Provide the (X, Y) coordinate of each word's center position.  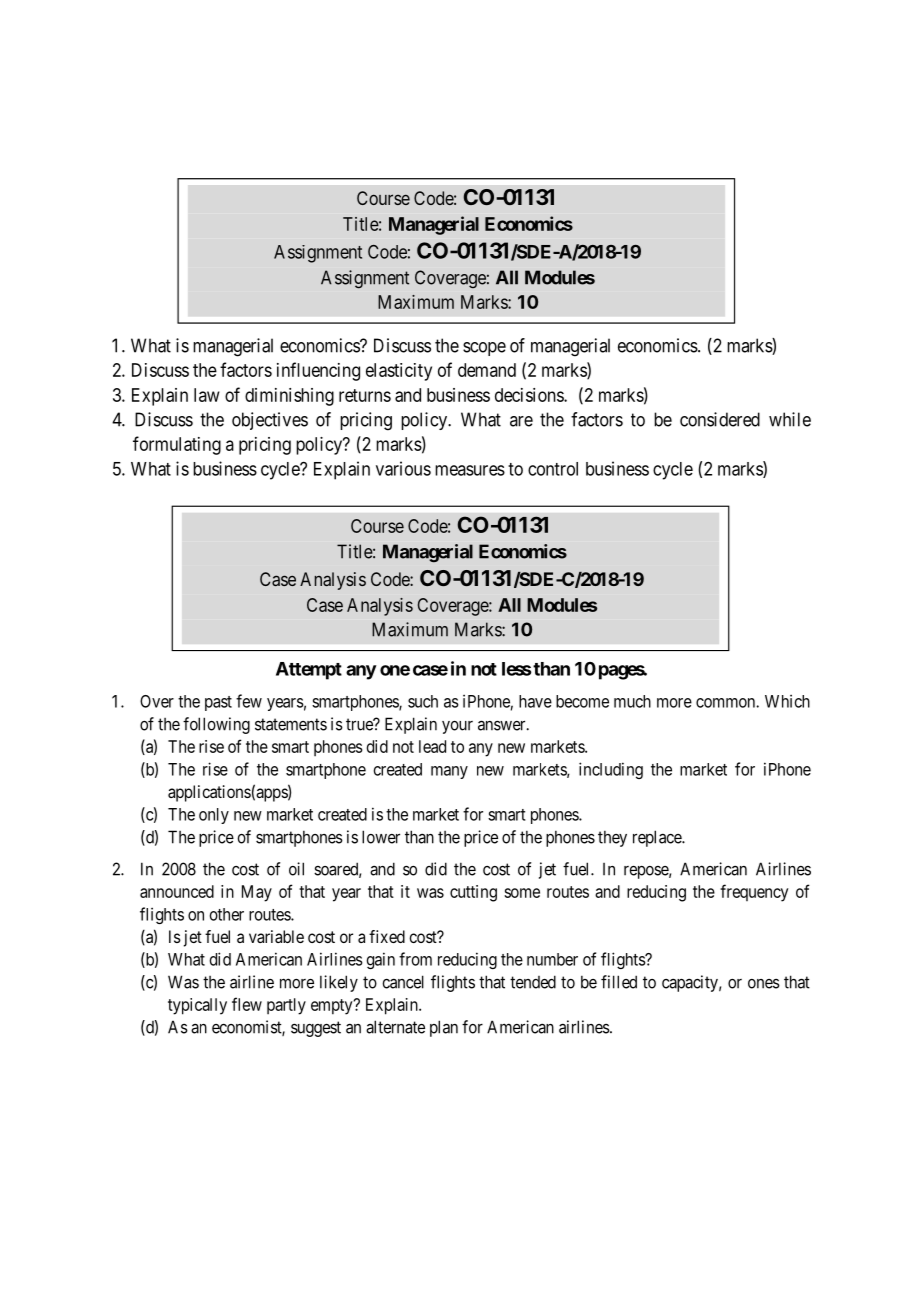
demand (487, 370)
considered (720, 419)
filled (619, 982)
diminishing (289, 397)
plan (444, 1028)
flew (247, 1004)
